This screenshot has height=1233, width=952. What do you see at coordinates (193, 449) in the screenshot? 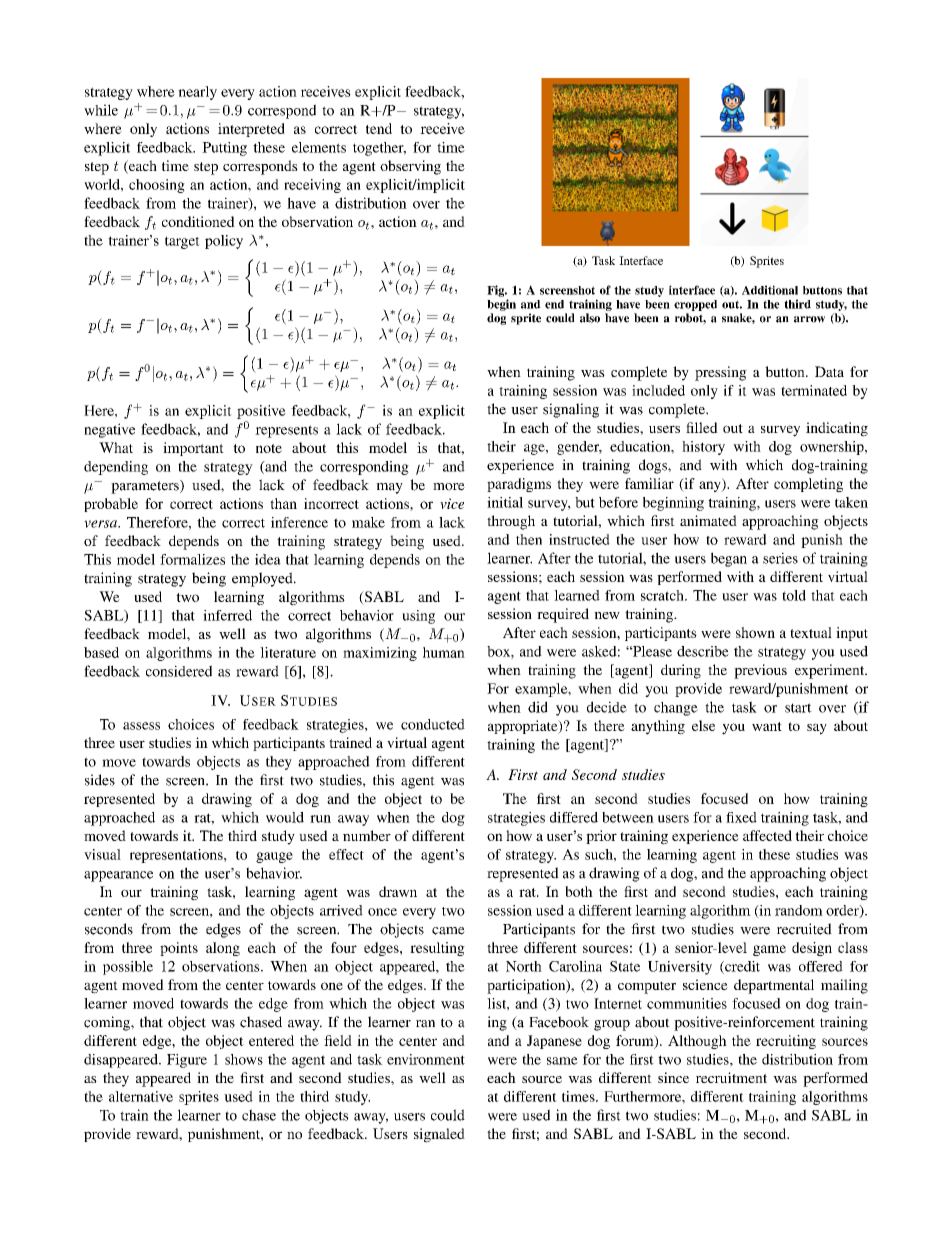
I see `important` at bounding box center [193, 449].
